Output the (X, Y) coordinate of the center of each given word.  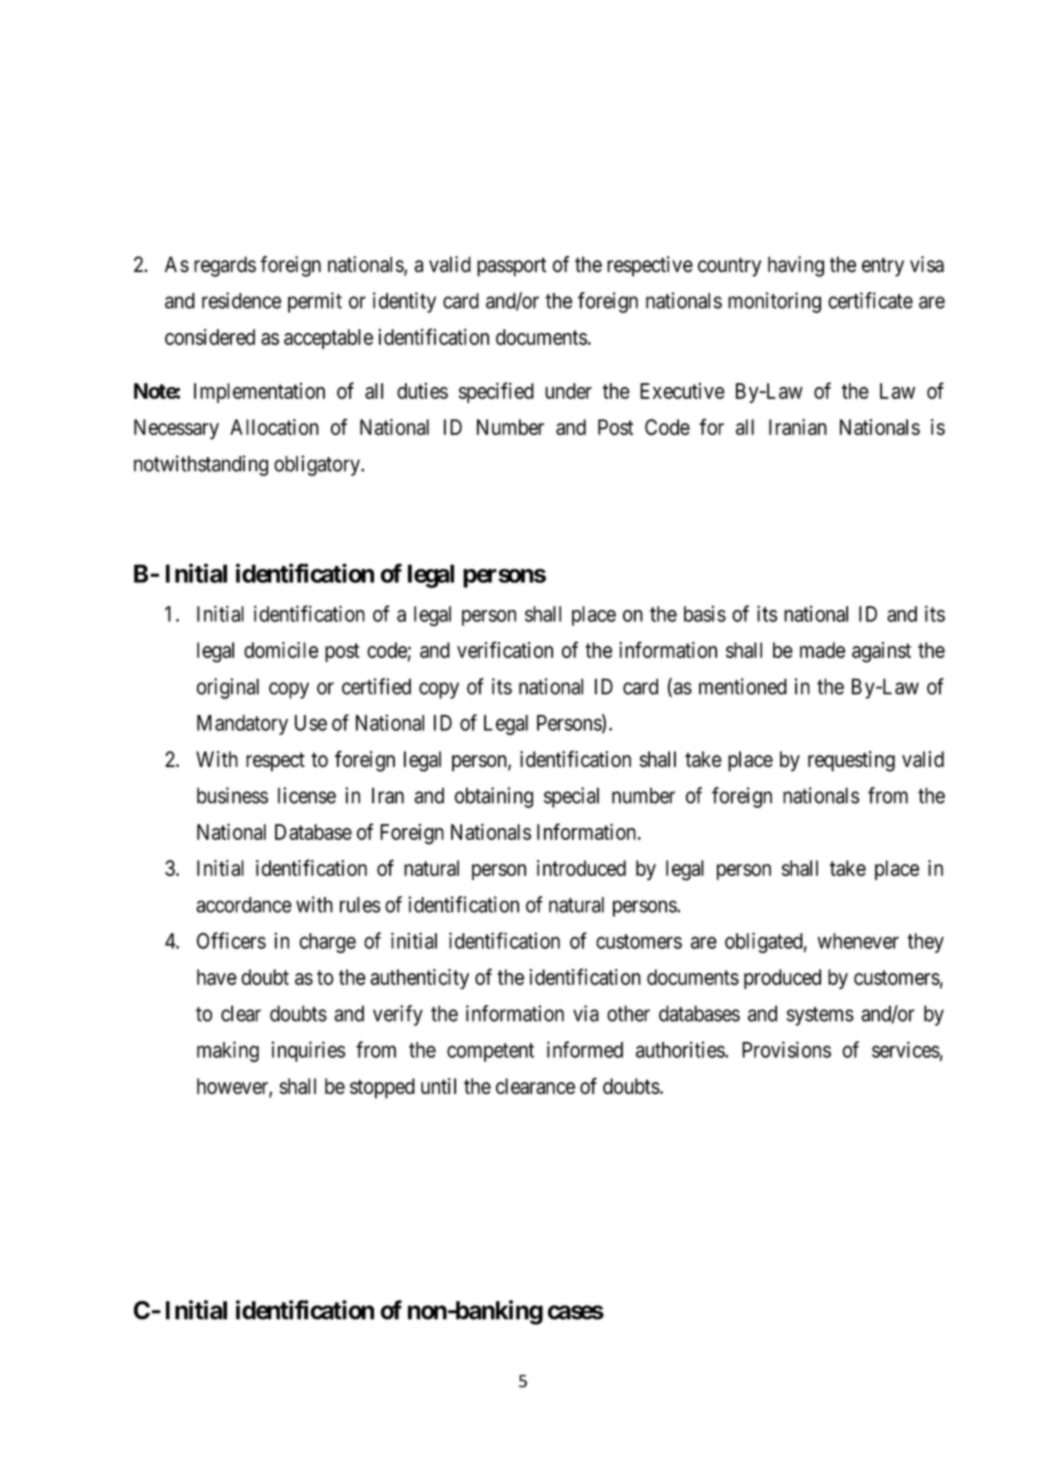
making (228, 1051)
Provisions (786, 1049)
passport (512, 267)
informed (585, 1049)
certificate (870, 300)
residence (241, 300)
